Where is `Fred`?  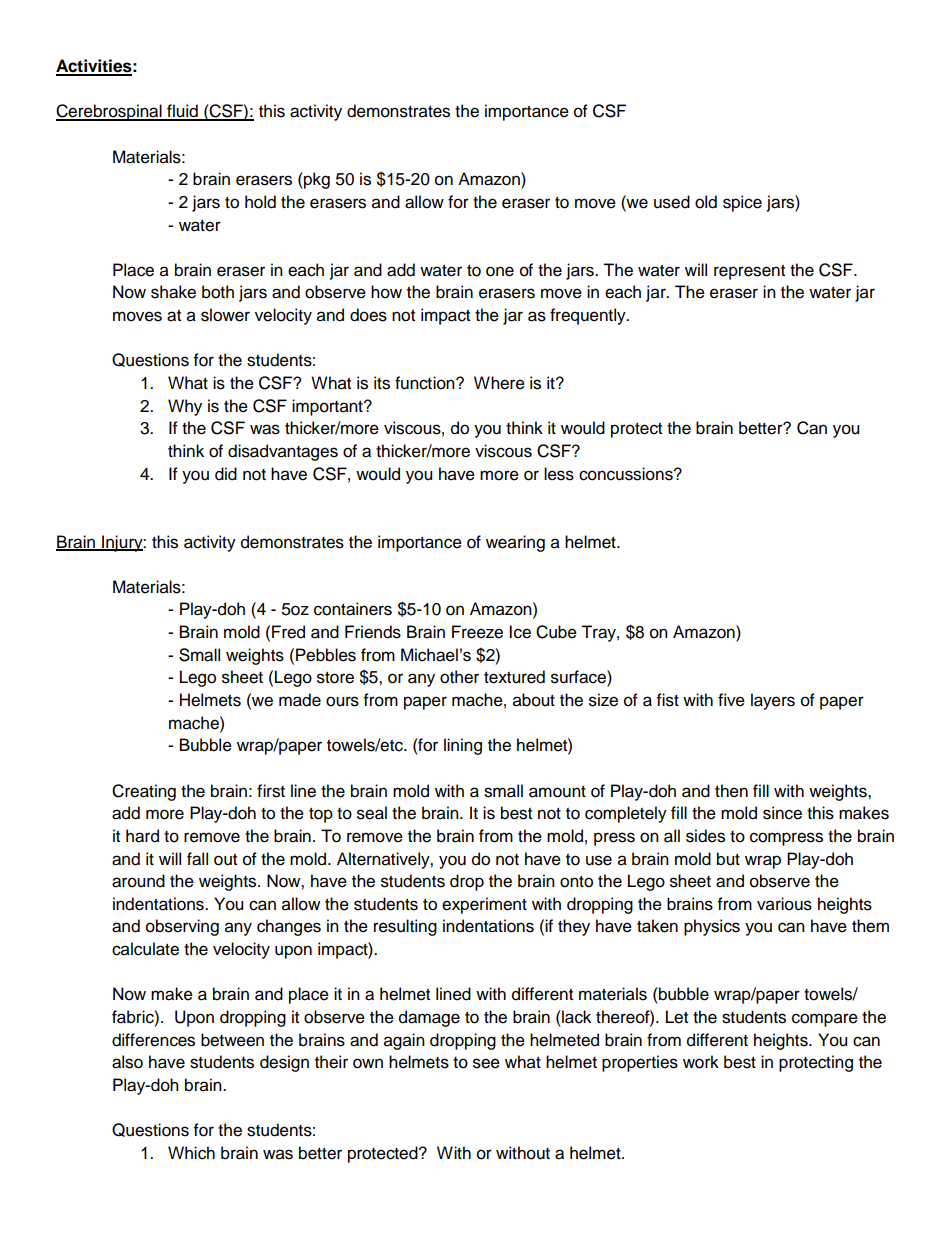 Fred is located at coordinates (288, 632).
